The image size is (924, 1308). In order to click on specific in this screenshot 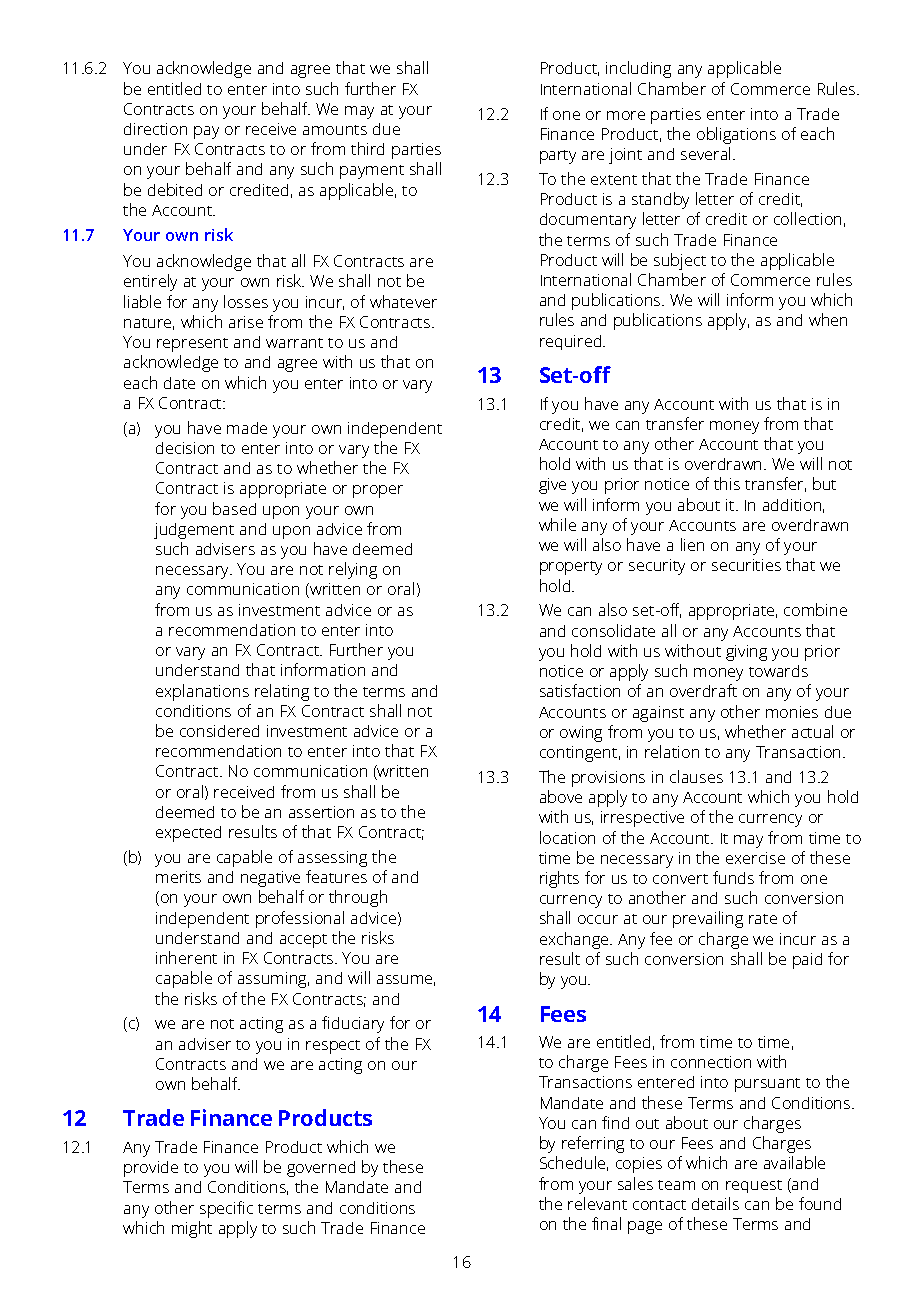, I will do `click(226, 1209)`.
